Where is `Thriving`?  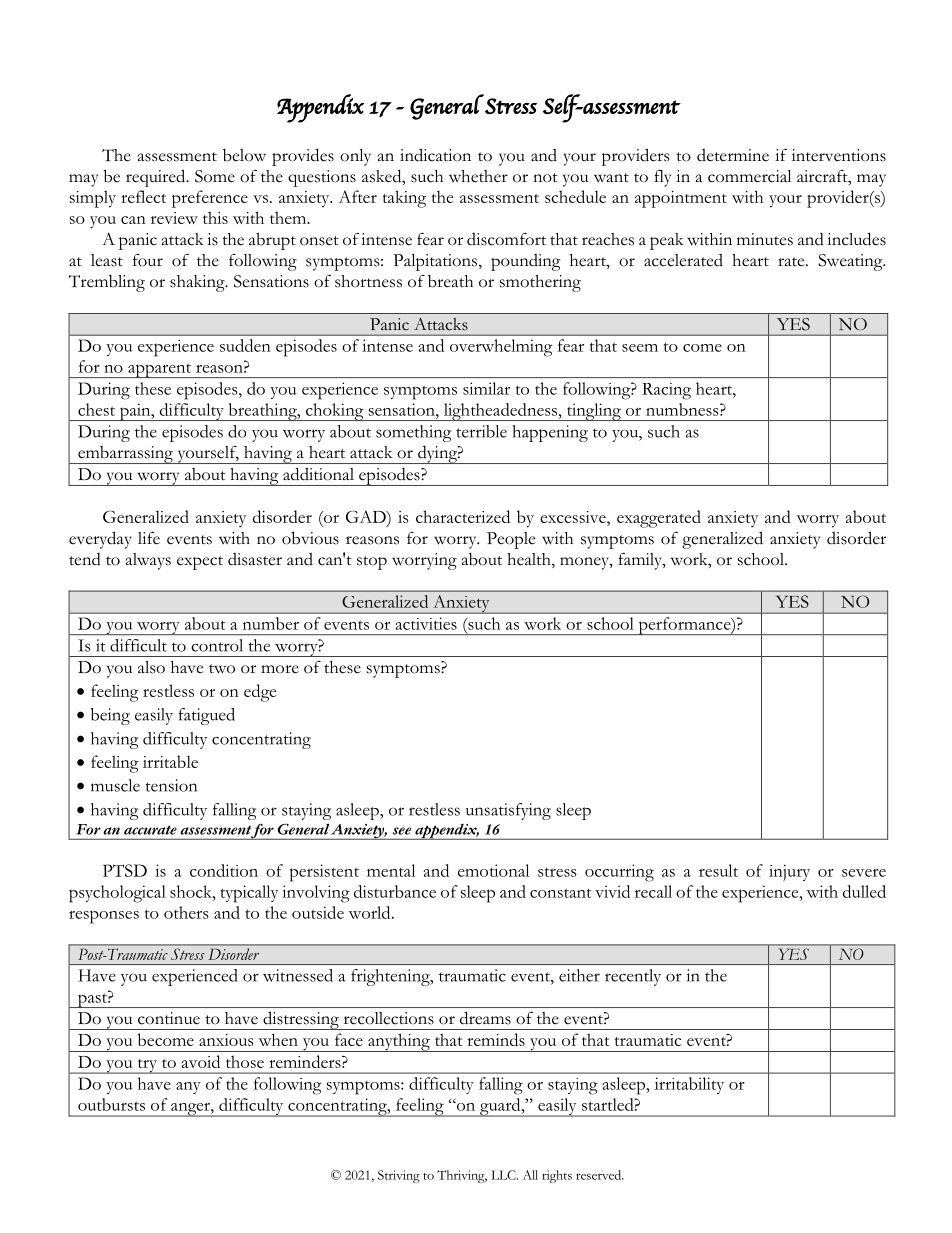
Thriving is located at coordinates (462, 1176).
